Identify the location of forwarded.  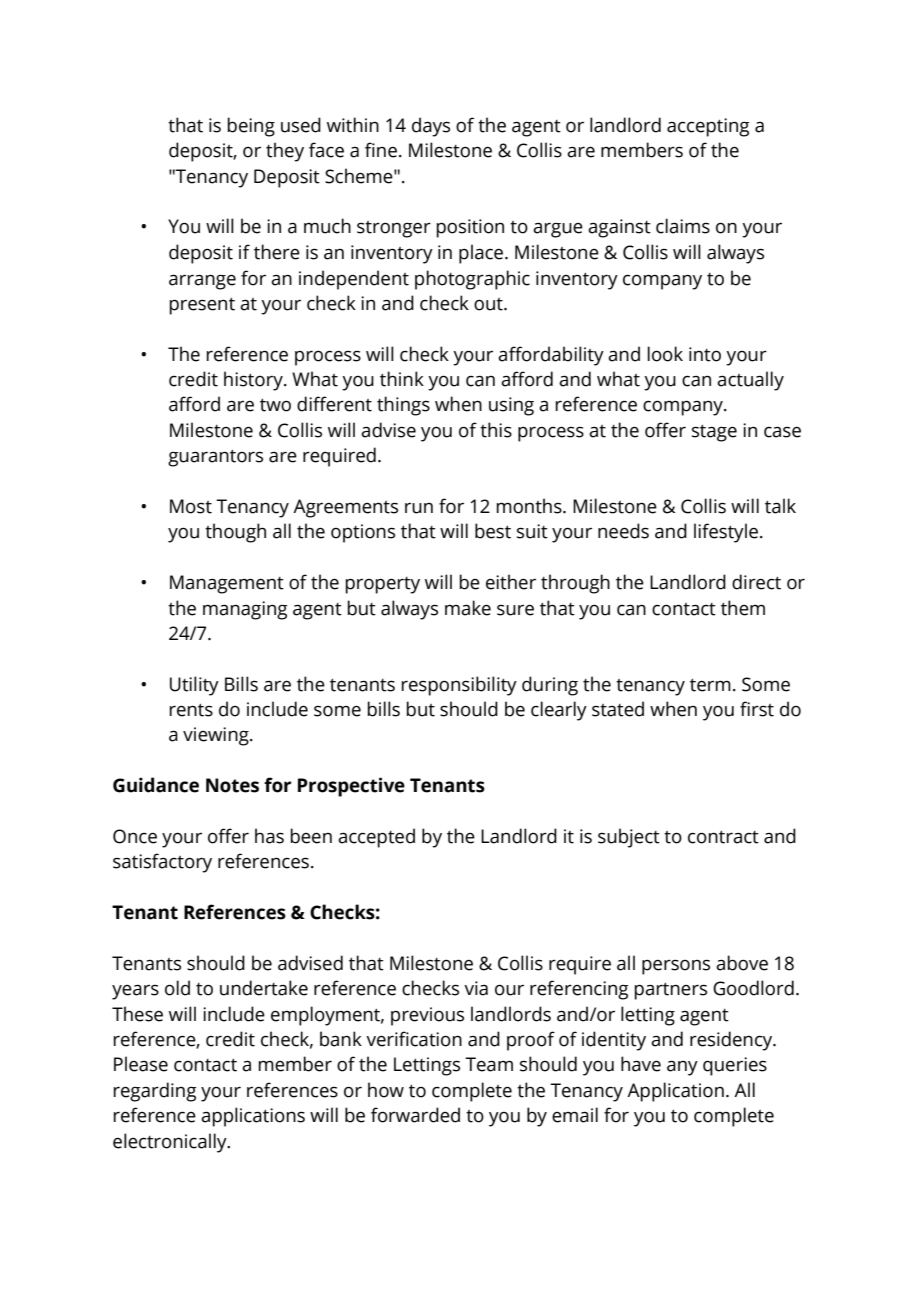
(415, 1115).
